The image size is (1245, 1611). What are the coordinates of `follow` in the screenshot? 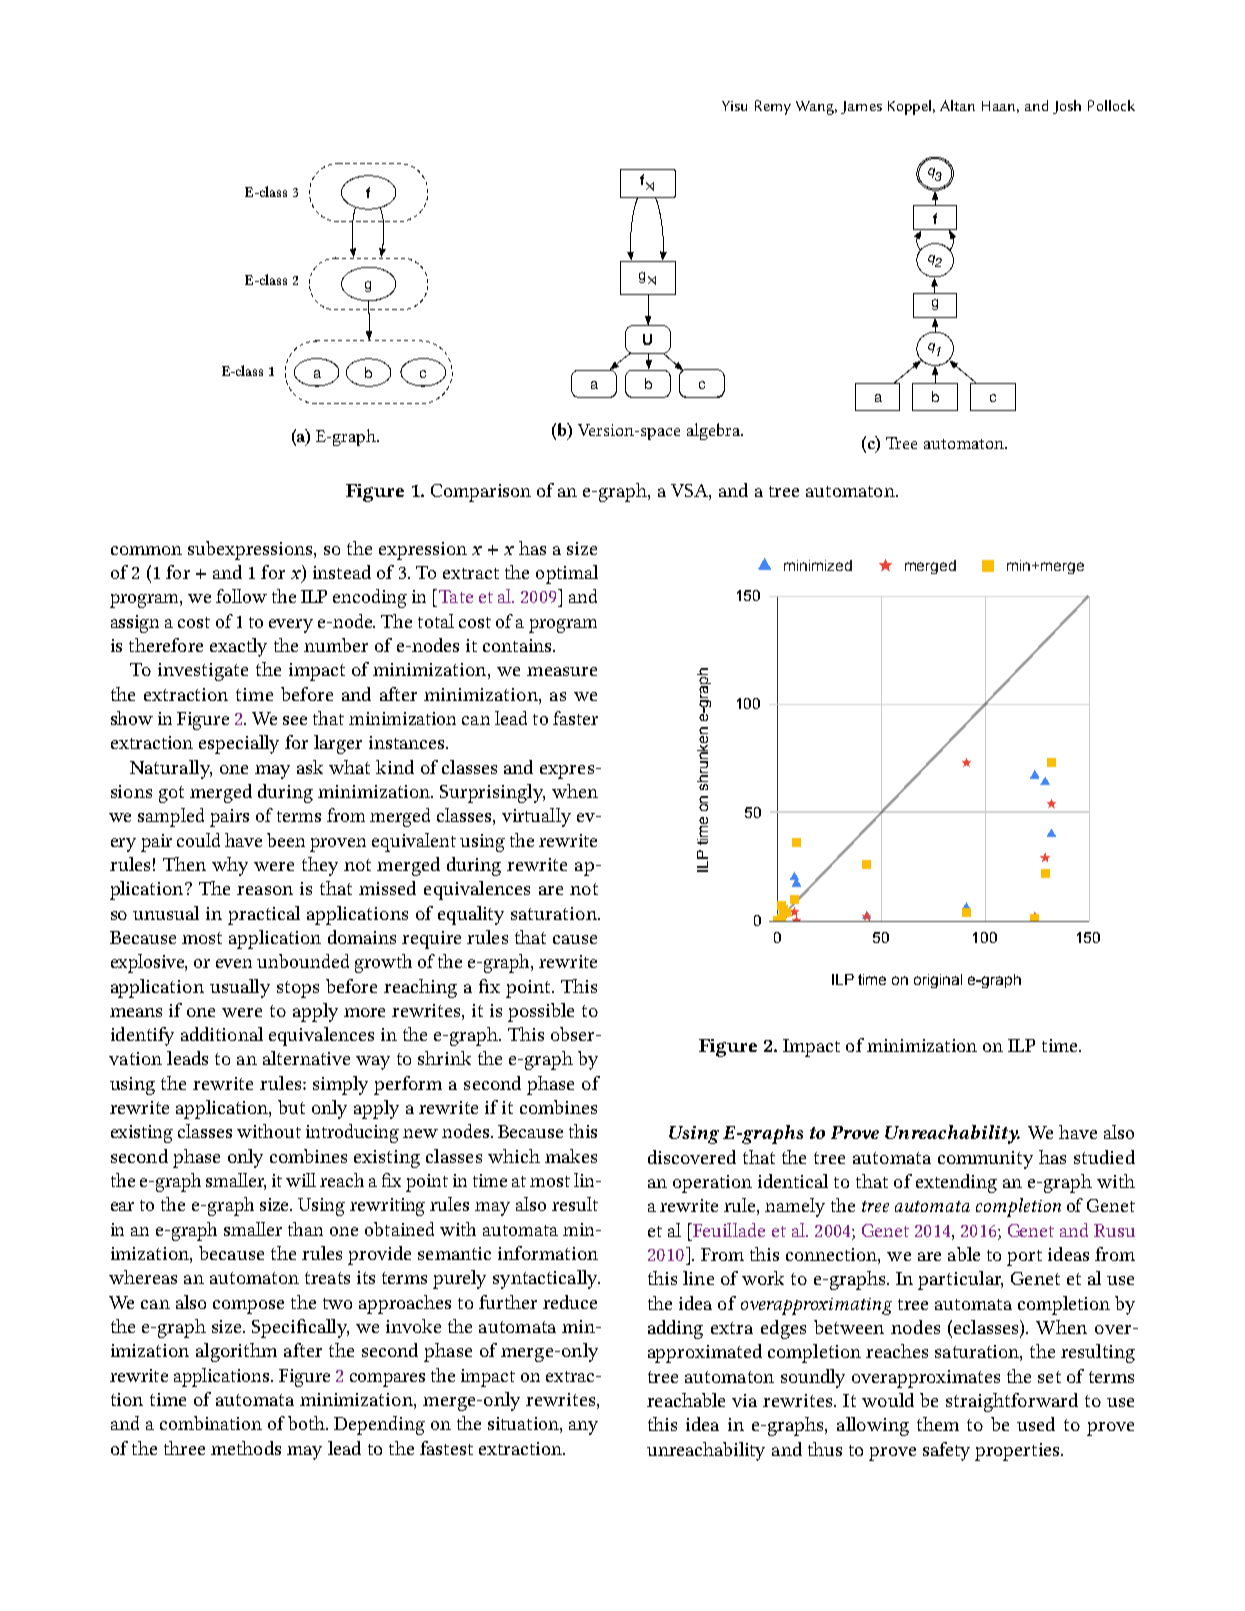 It's located at (241, 596).
